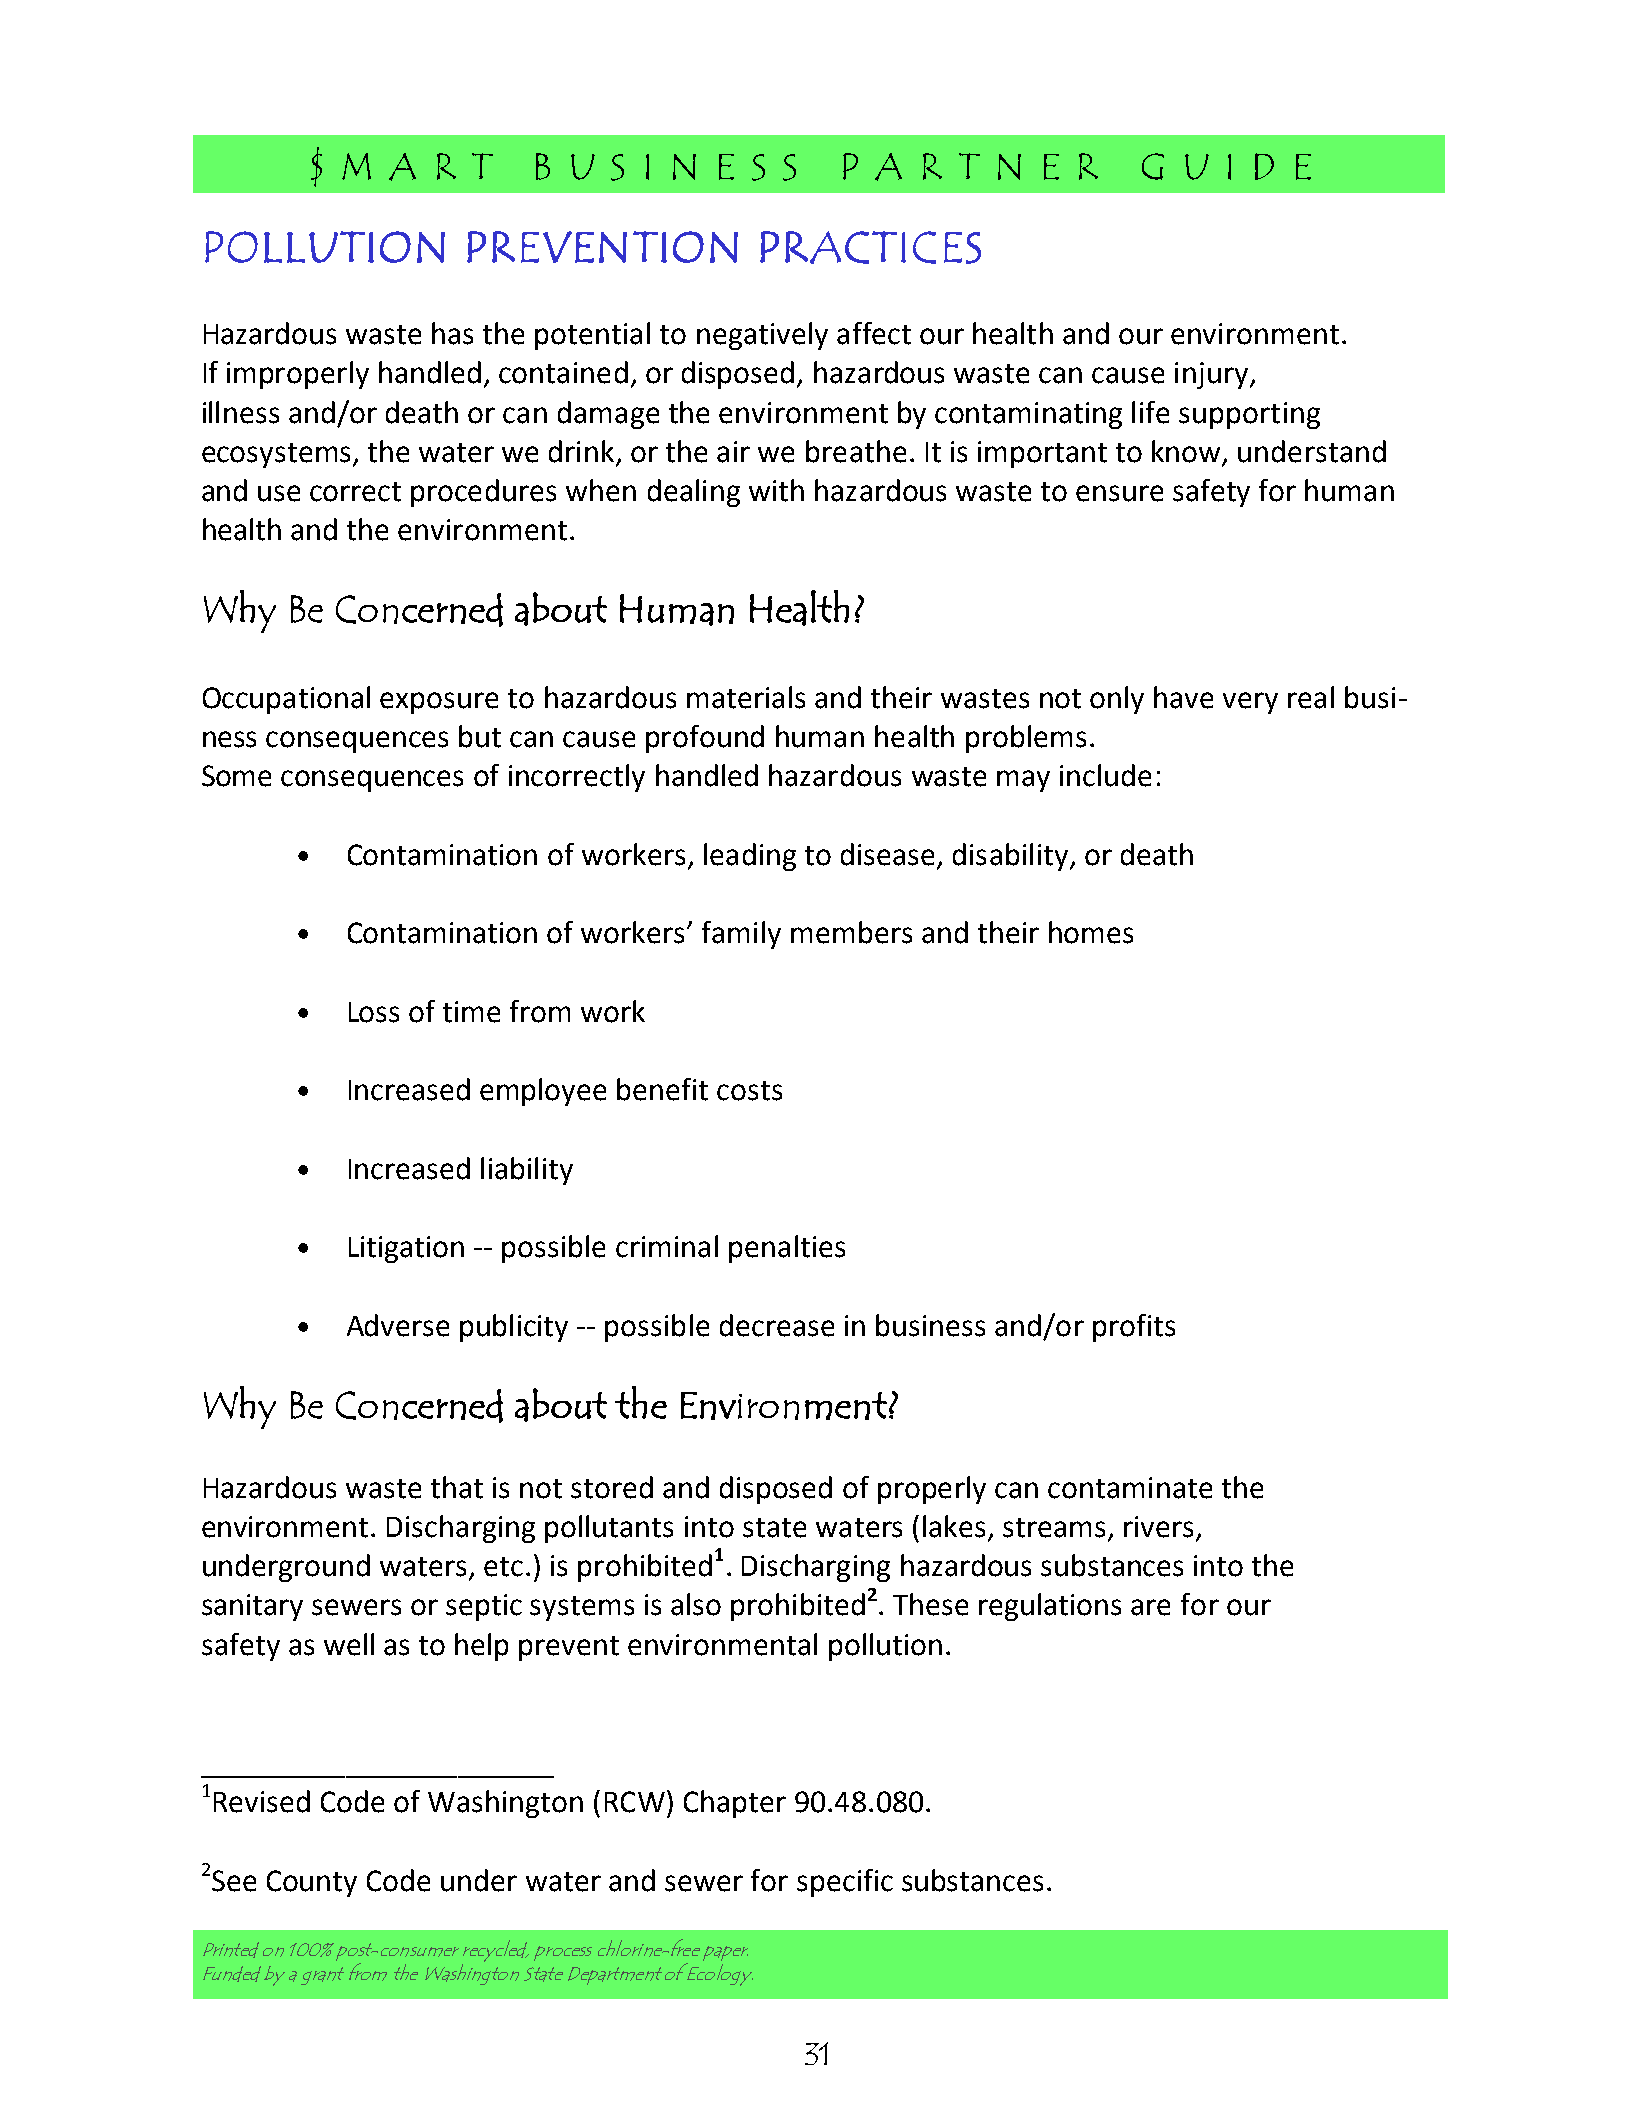 The height and width of the screenshot is (2123, 1641). What do you see at coordinates (1150, 1607) in the screenshot?
I see `are` at bounding box center [1150, 1607].
